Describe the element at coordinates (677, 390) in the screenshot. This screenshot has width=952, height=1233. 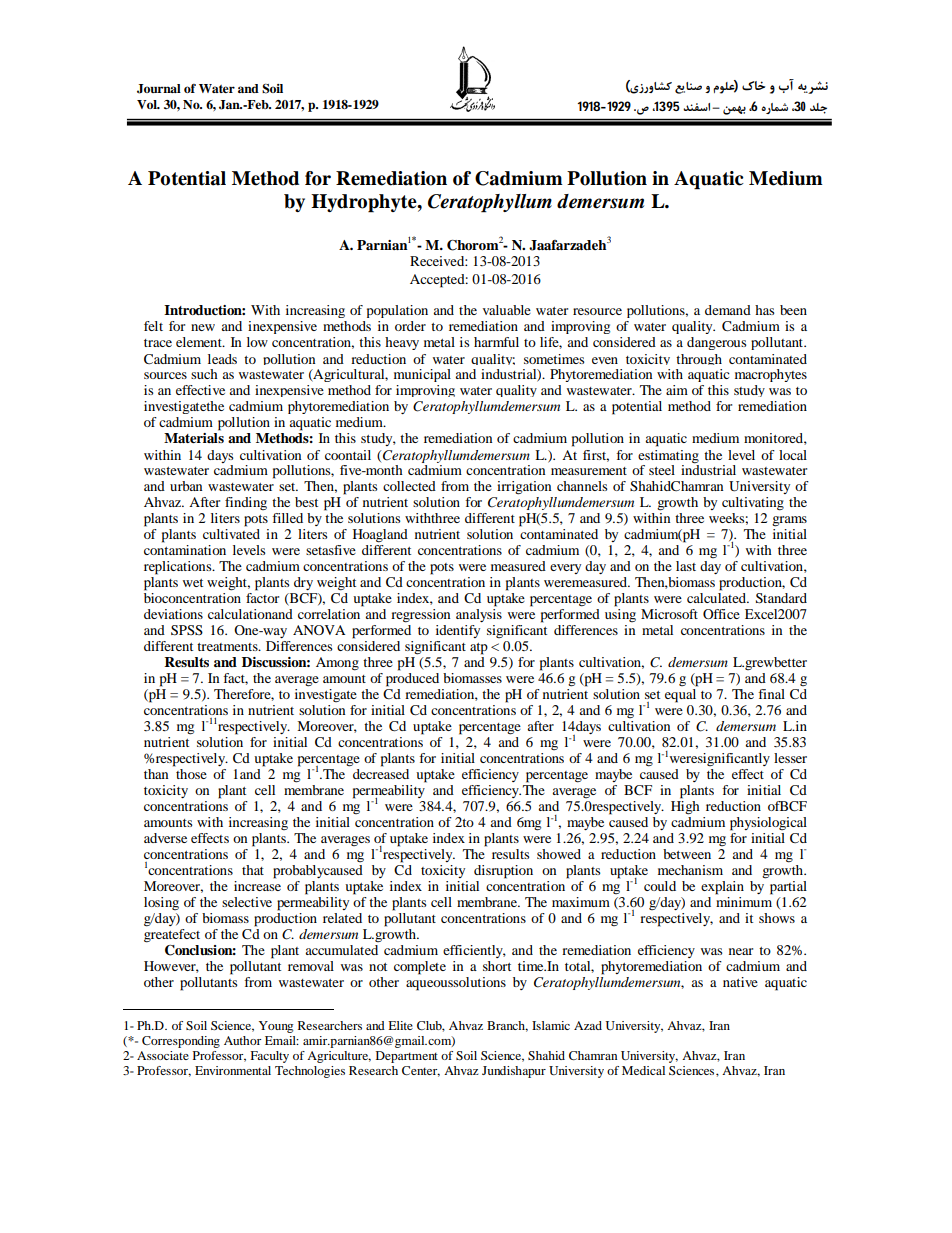
I see `aim` at that location.
